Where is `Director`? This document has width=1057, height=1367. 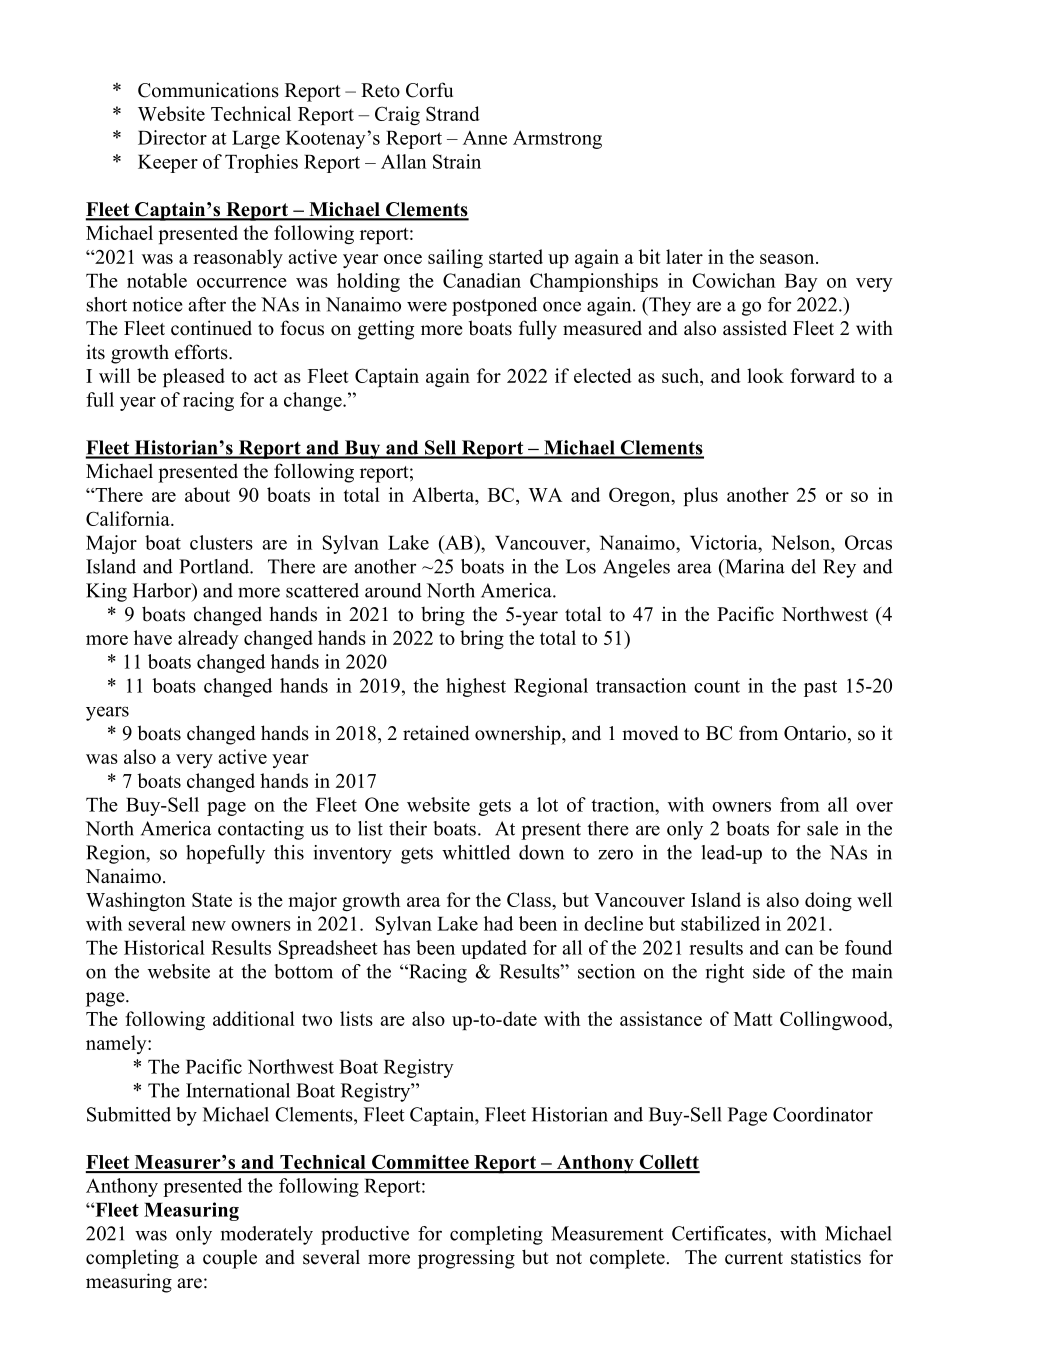
Director is located at coordinates (172, 137).
